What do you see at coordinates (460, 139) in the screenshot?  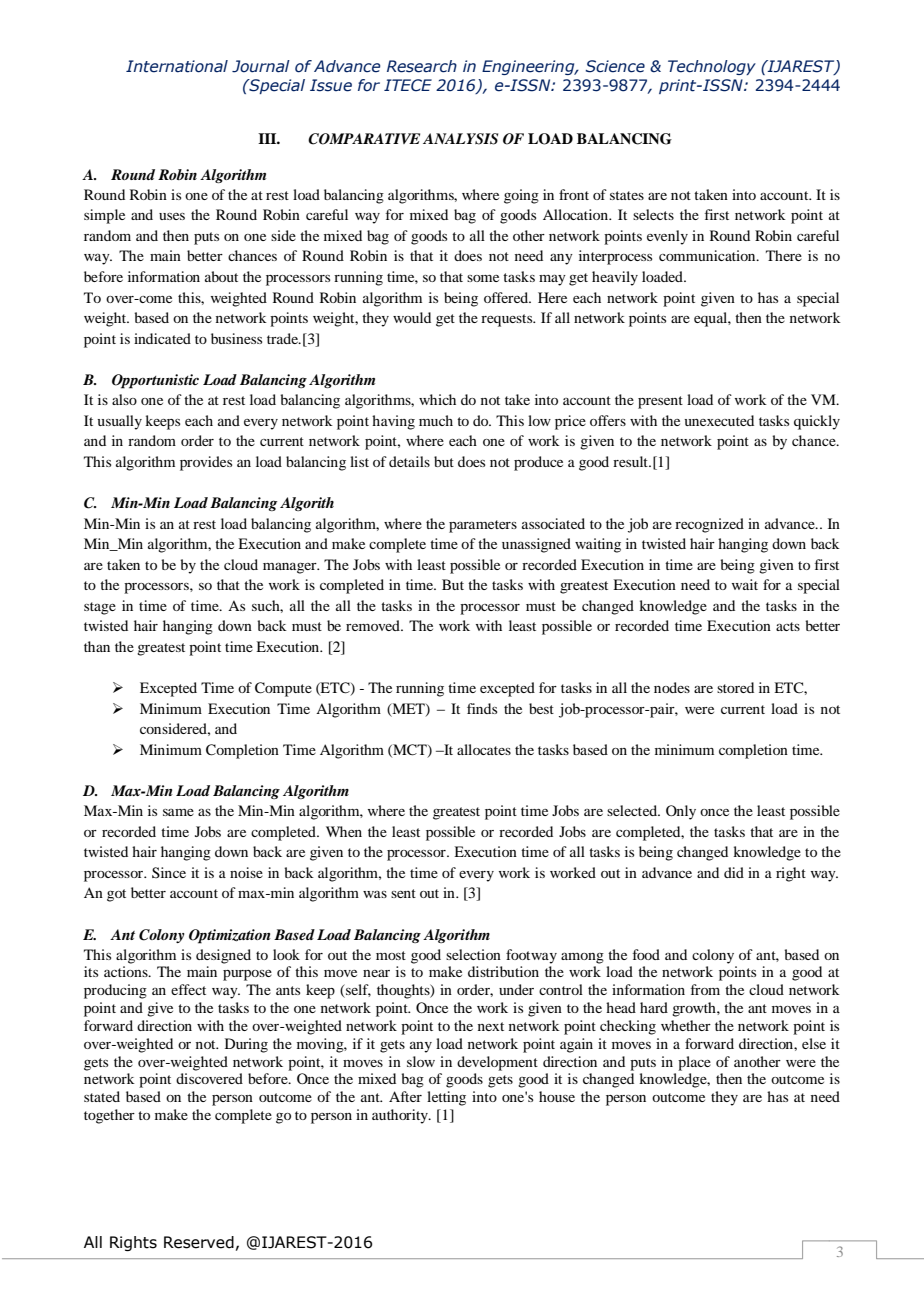 I see `ANALYSIS` at bounding box center [460, 139].
